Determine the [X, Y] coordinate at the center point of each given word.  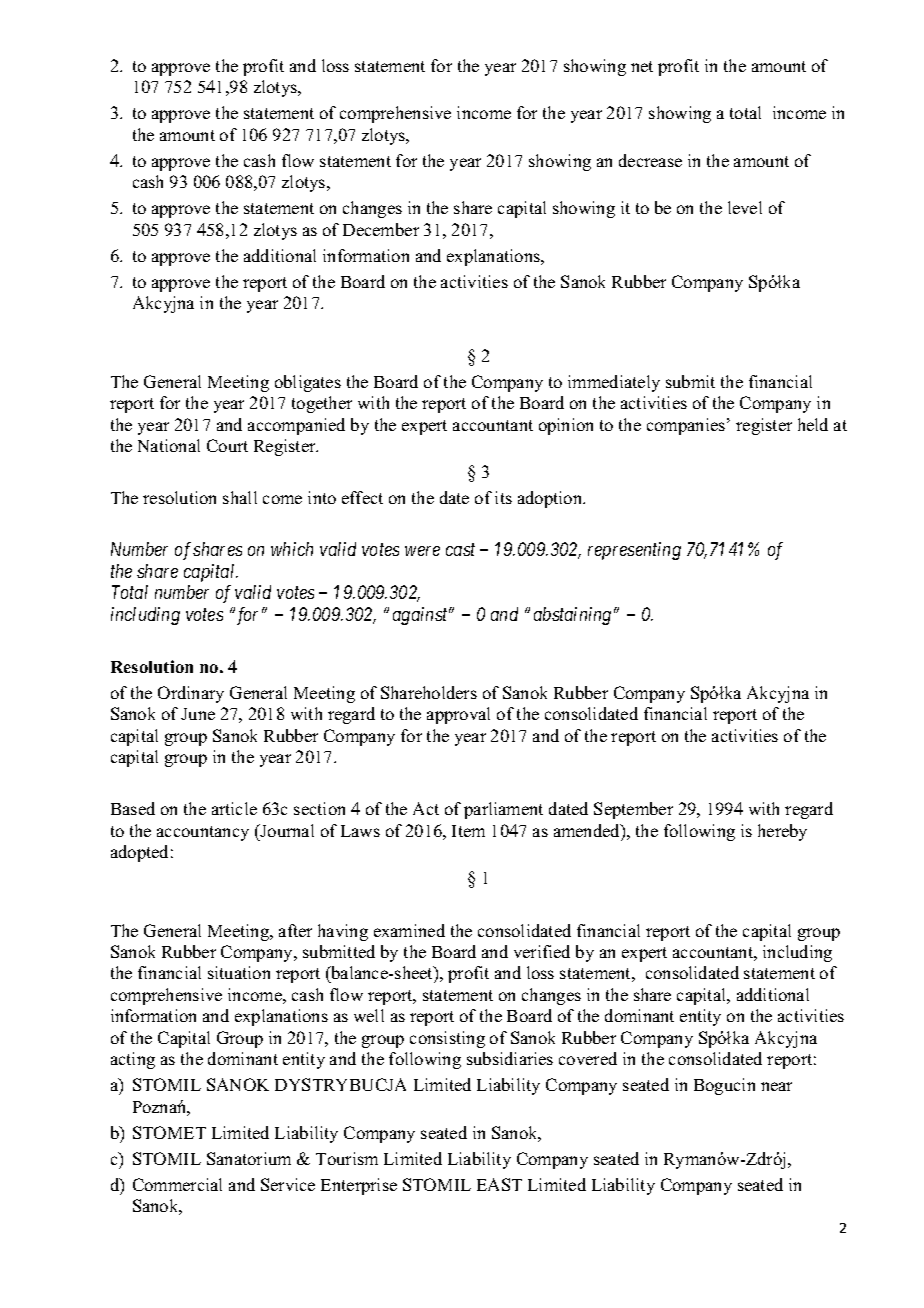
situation [239, 972]
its [503, 497]
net [642, 66]
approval [458, 715]
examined [409, 930]
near [776, 1086]
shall [240, 497]
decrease [650, 160]
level [745, 207]
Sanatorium [249, 1158]
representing [634, 551]
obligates [308, 383]
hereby [782, 832]
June [198, 714]
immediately [614, 383]
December [381, 229]
